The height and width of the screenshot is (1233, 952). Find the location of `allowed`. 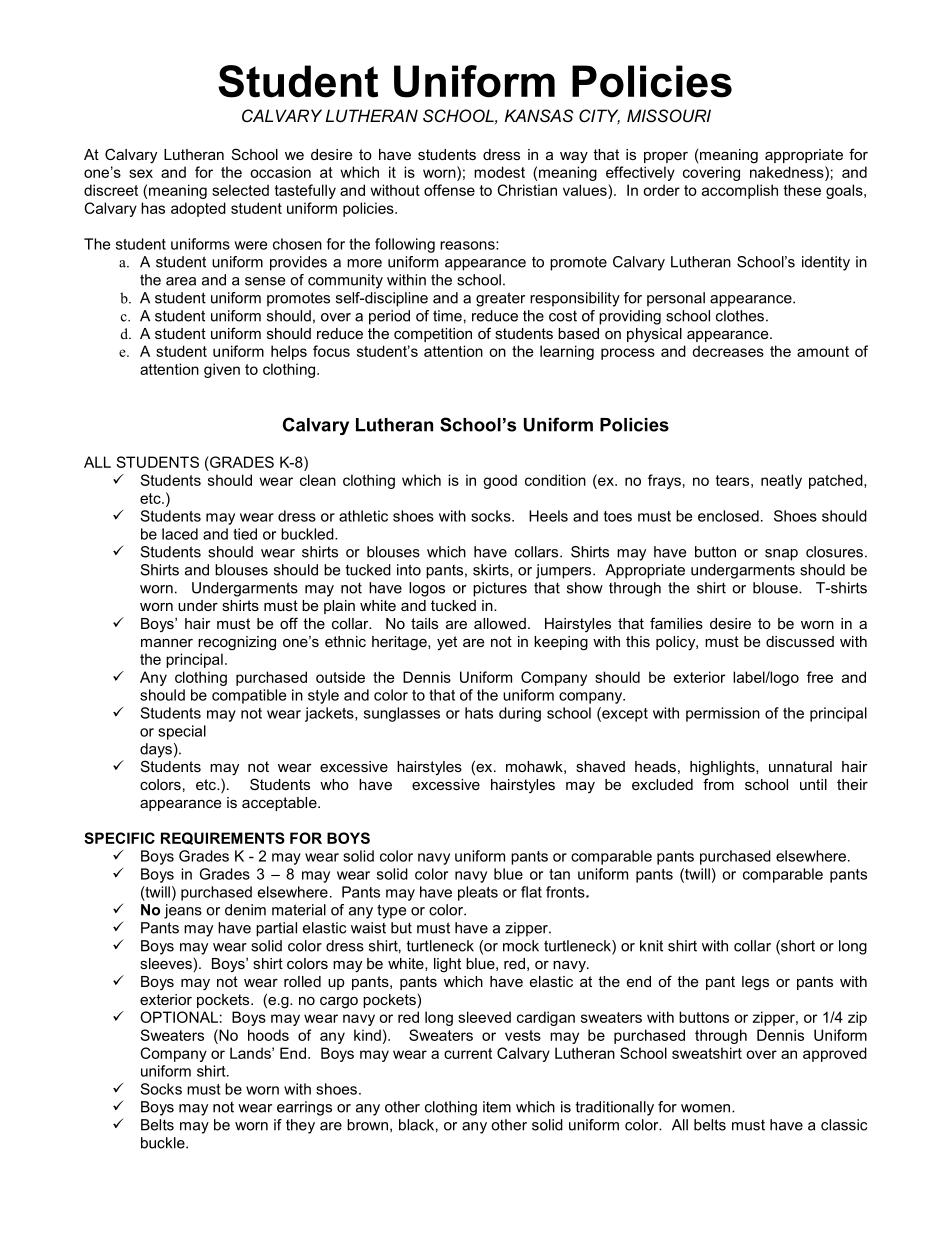

allowed is located at coordinates (500, 623).
